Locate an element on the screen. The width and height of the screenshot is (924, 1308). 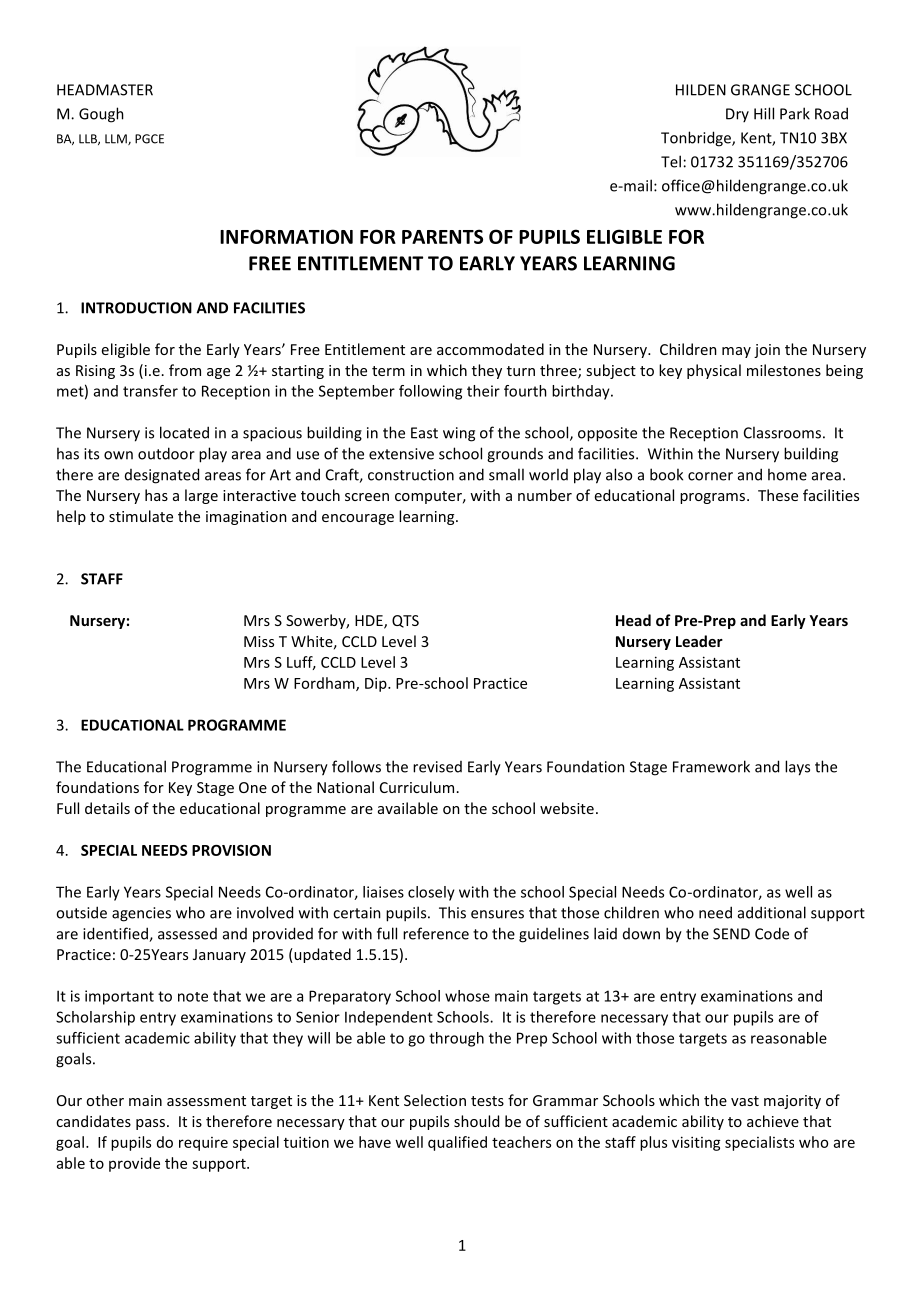
QTS is located at coordinates (405, 621).
